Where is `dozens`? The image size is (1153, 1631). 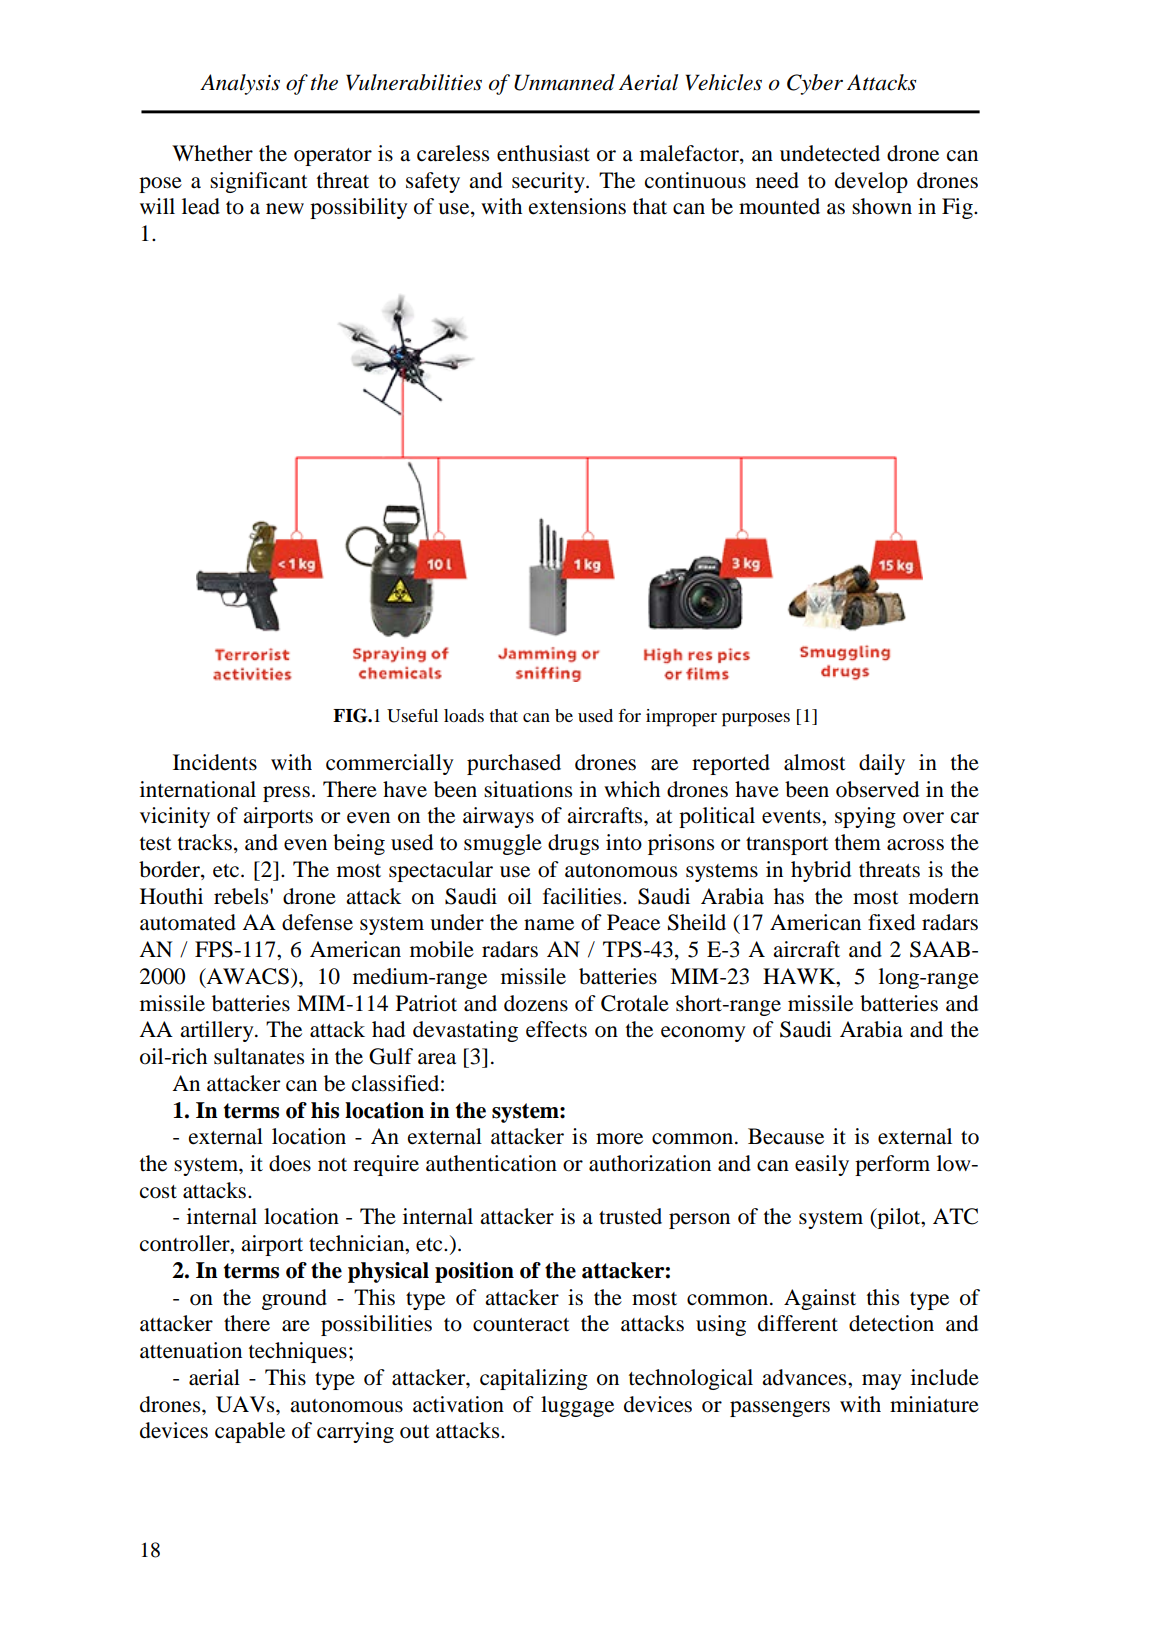
dozens is located at coordinates (536, 1003).
